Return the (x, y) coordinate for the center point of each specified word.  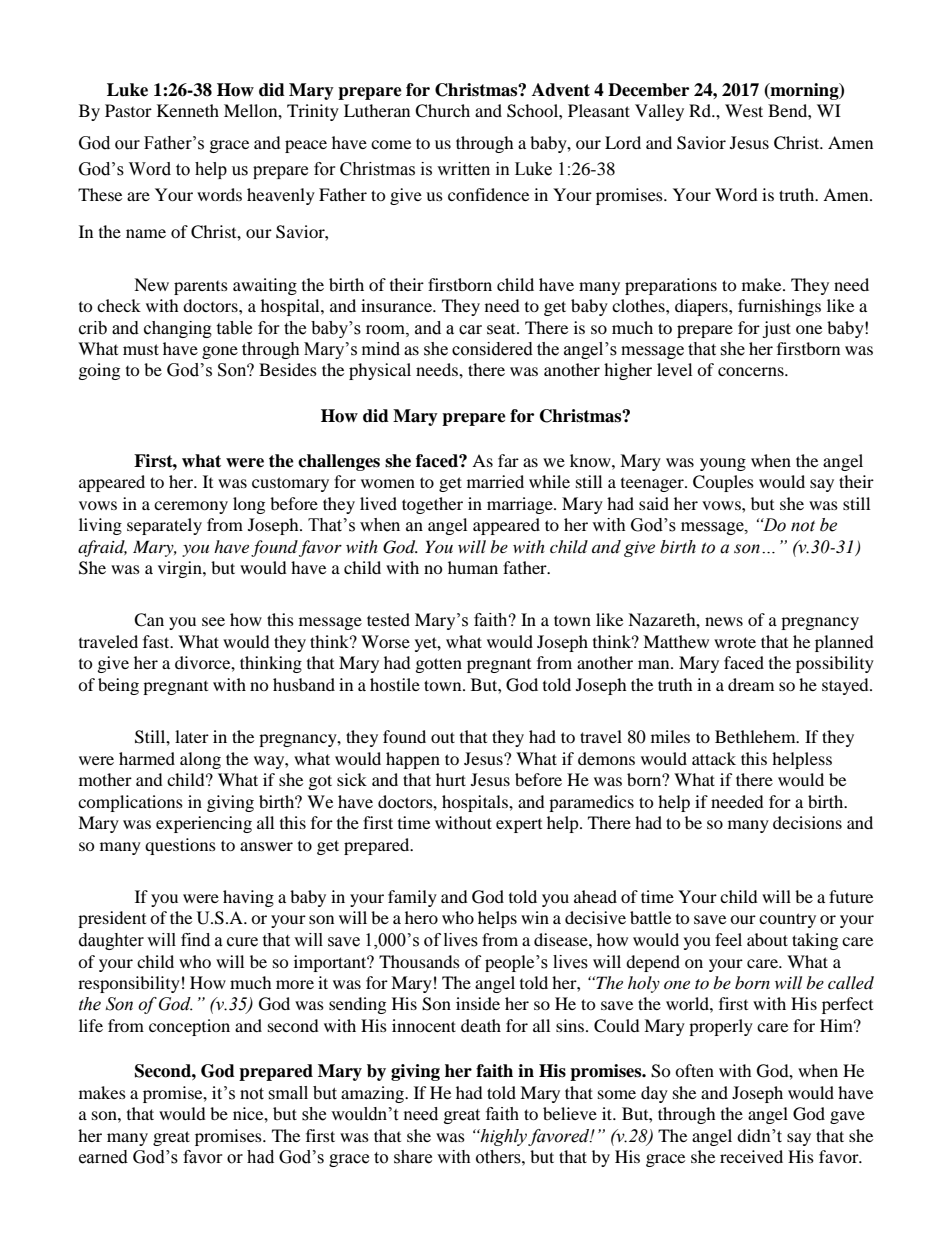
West (744, 110)
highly (502, 1137)
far (508, 460)
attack (714, 758)
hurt (451, 779)
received (751, 1156)
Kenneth (188, 110)
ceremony (191, 507)
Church (442, 111)
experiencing (204, 824)
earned (103, 1157)
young (723, 464)
